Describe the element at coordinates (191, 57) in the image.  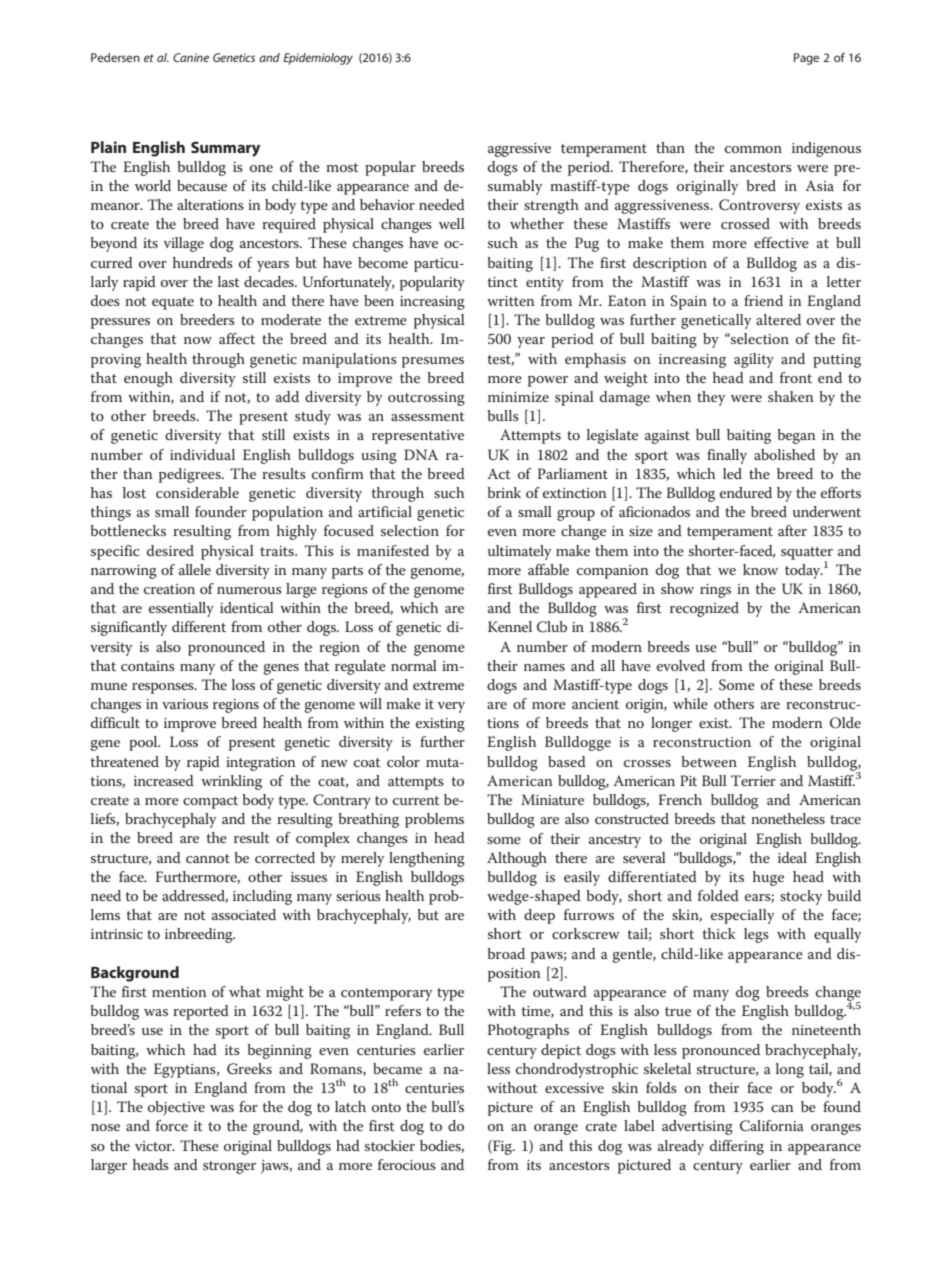
I see `Canine` at that location.
